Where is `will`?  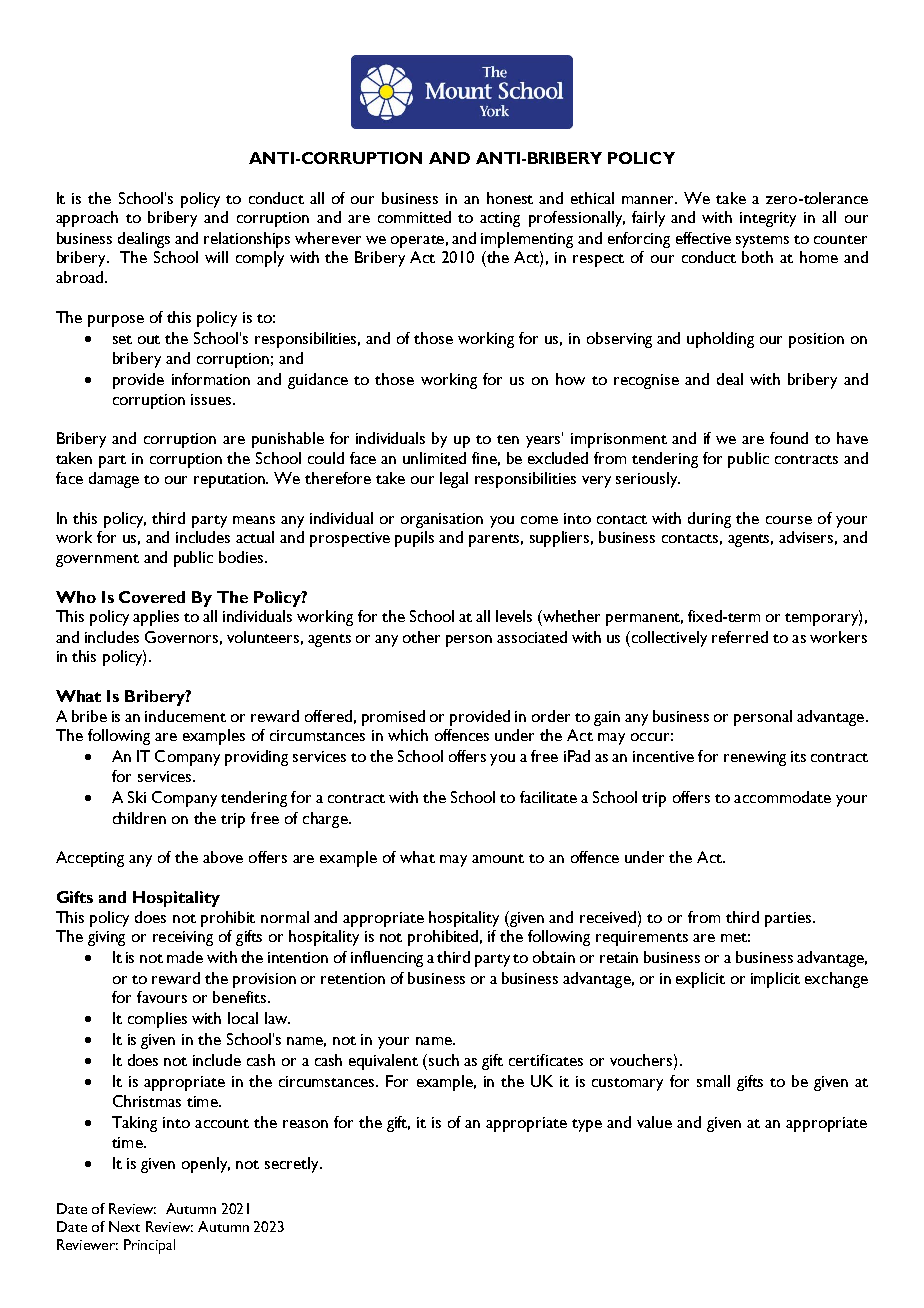 will is located at coordinates (216, 257).
